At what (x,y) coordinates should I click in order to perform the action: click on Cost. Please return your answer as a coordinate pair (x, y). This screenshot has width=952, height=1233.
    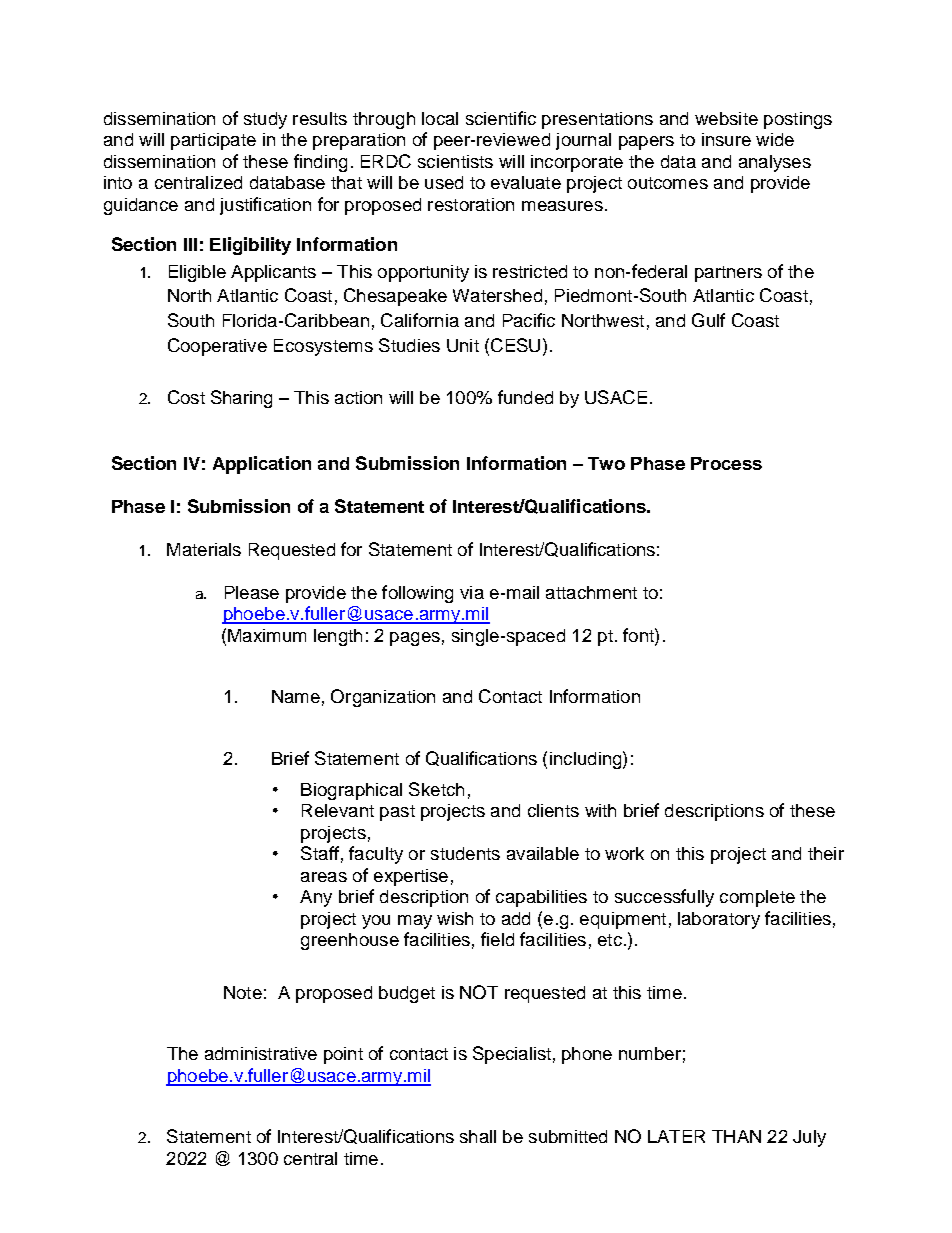
    Looking at the image, I should click on (186, 397).
